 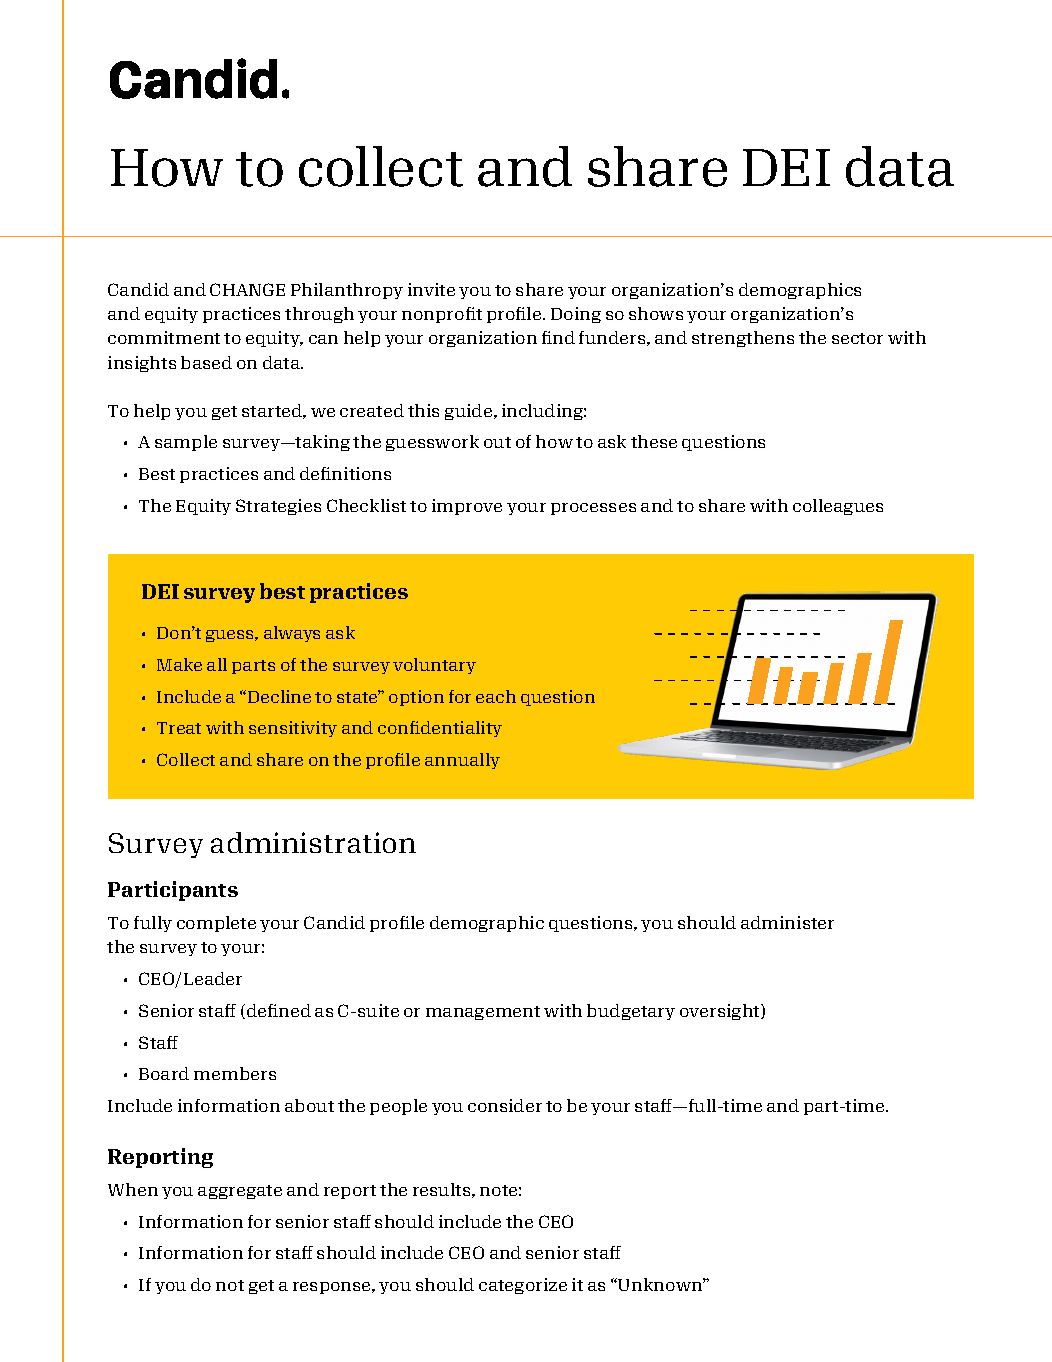 I want to click on CHANGE, so click(x=247, y=289).
